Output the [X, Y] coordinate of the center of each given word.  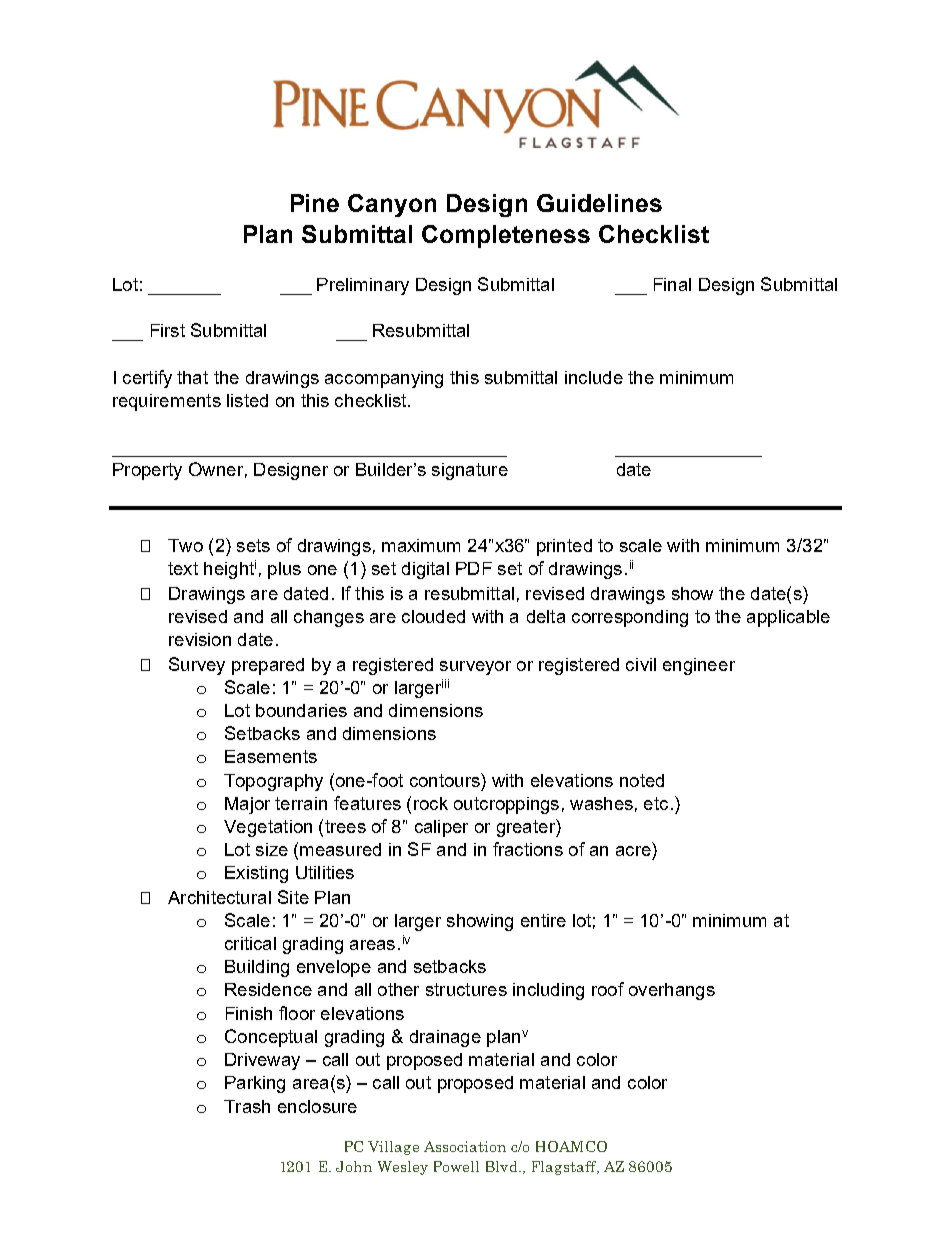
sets [253, 545]
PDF [474, 568]
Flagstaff [565, 1168]
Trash [247, 1106]
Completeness [506, 236]
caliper [441, 828]
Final [672, 284]
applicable [788, 618]
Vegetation [268, 828]
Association [465, 1146]
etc [656, 803]
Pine [315, 203]
